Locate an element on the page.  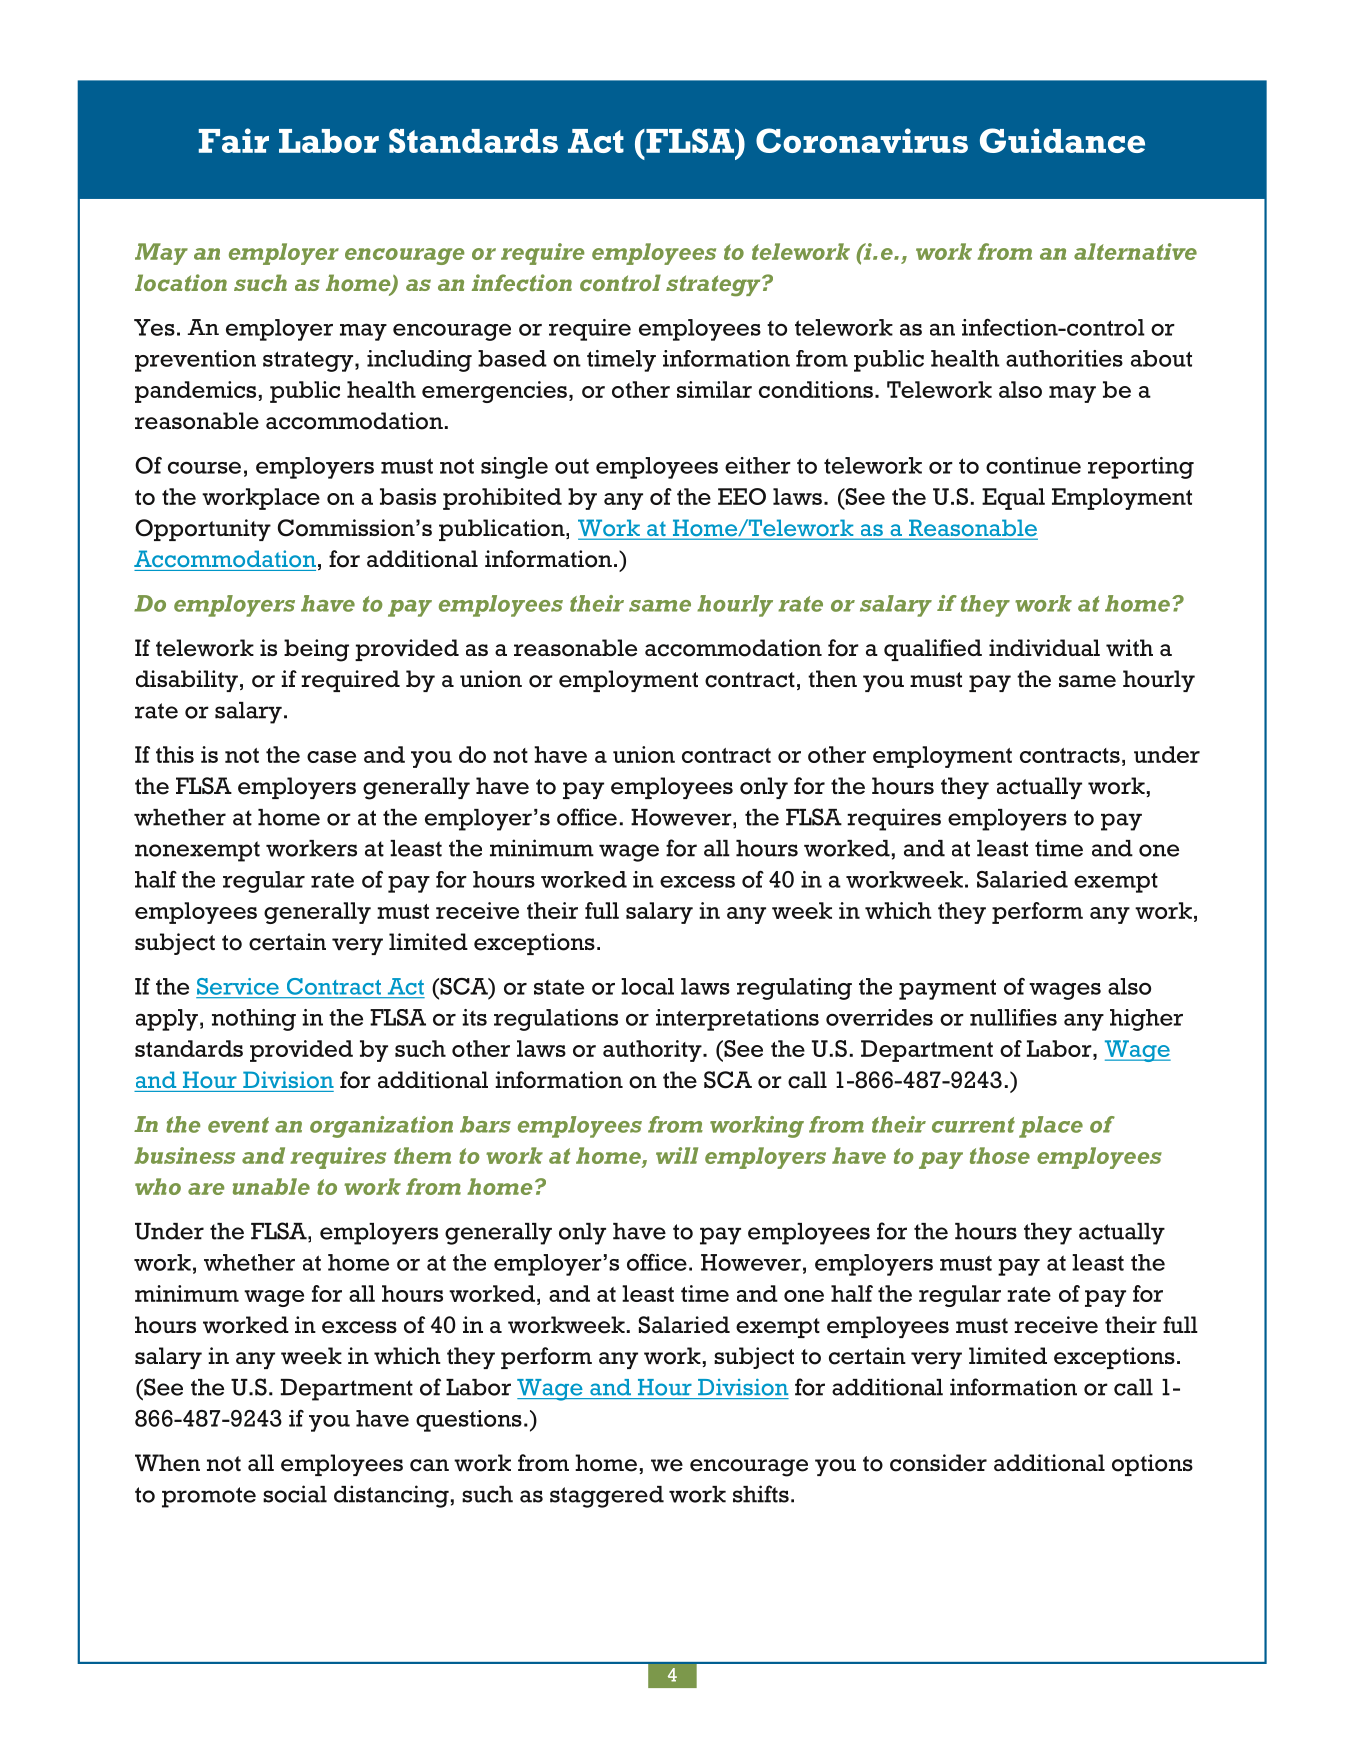
social is located at coordinates (295, 1494).
